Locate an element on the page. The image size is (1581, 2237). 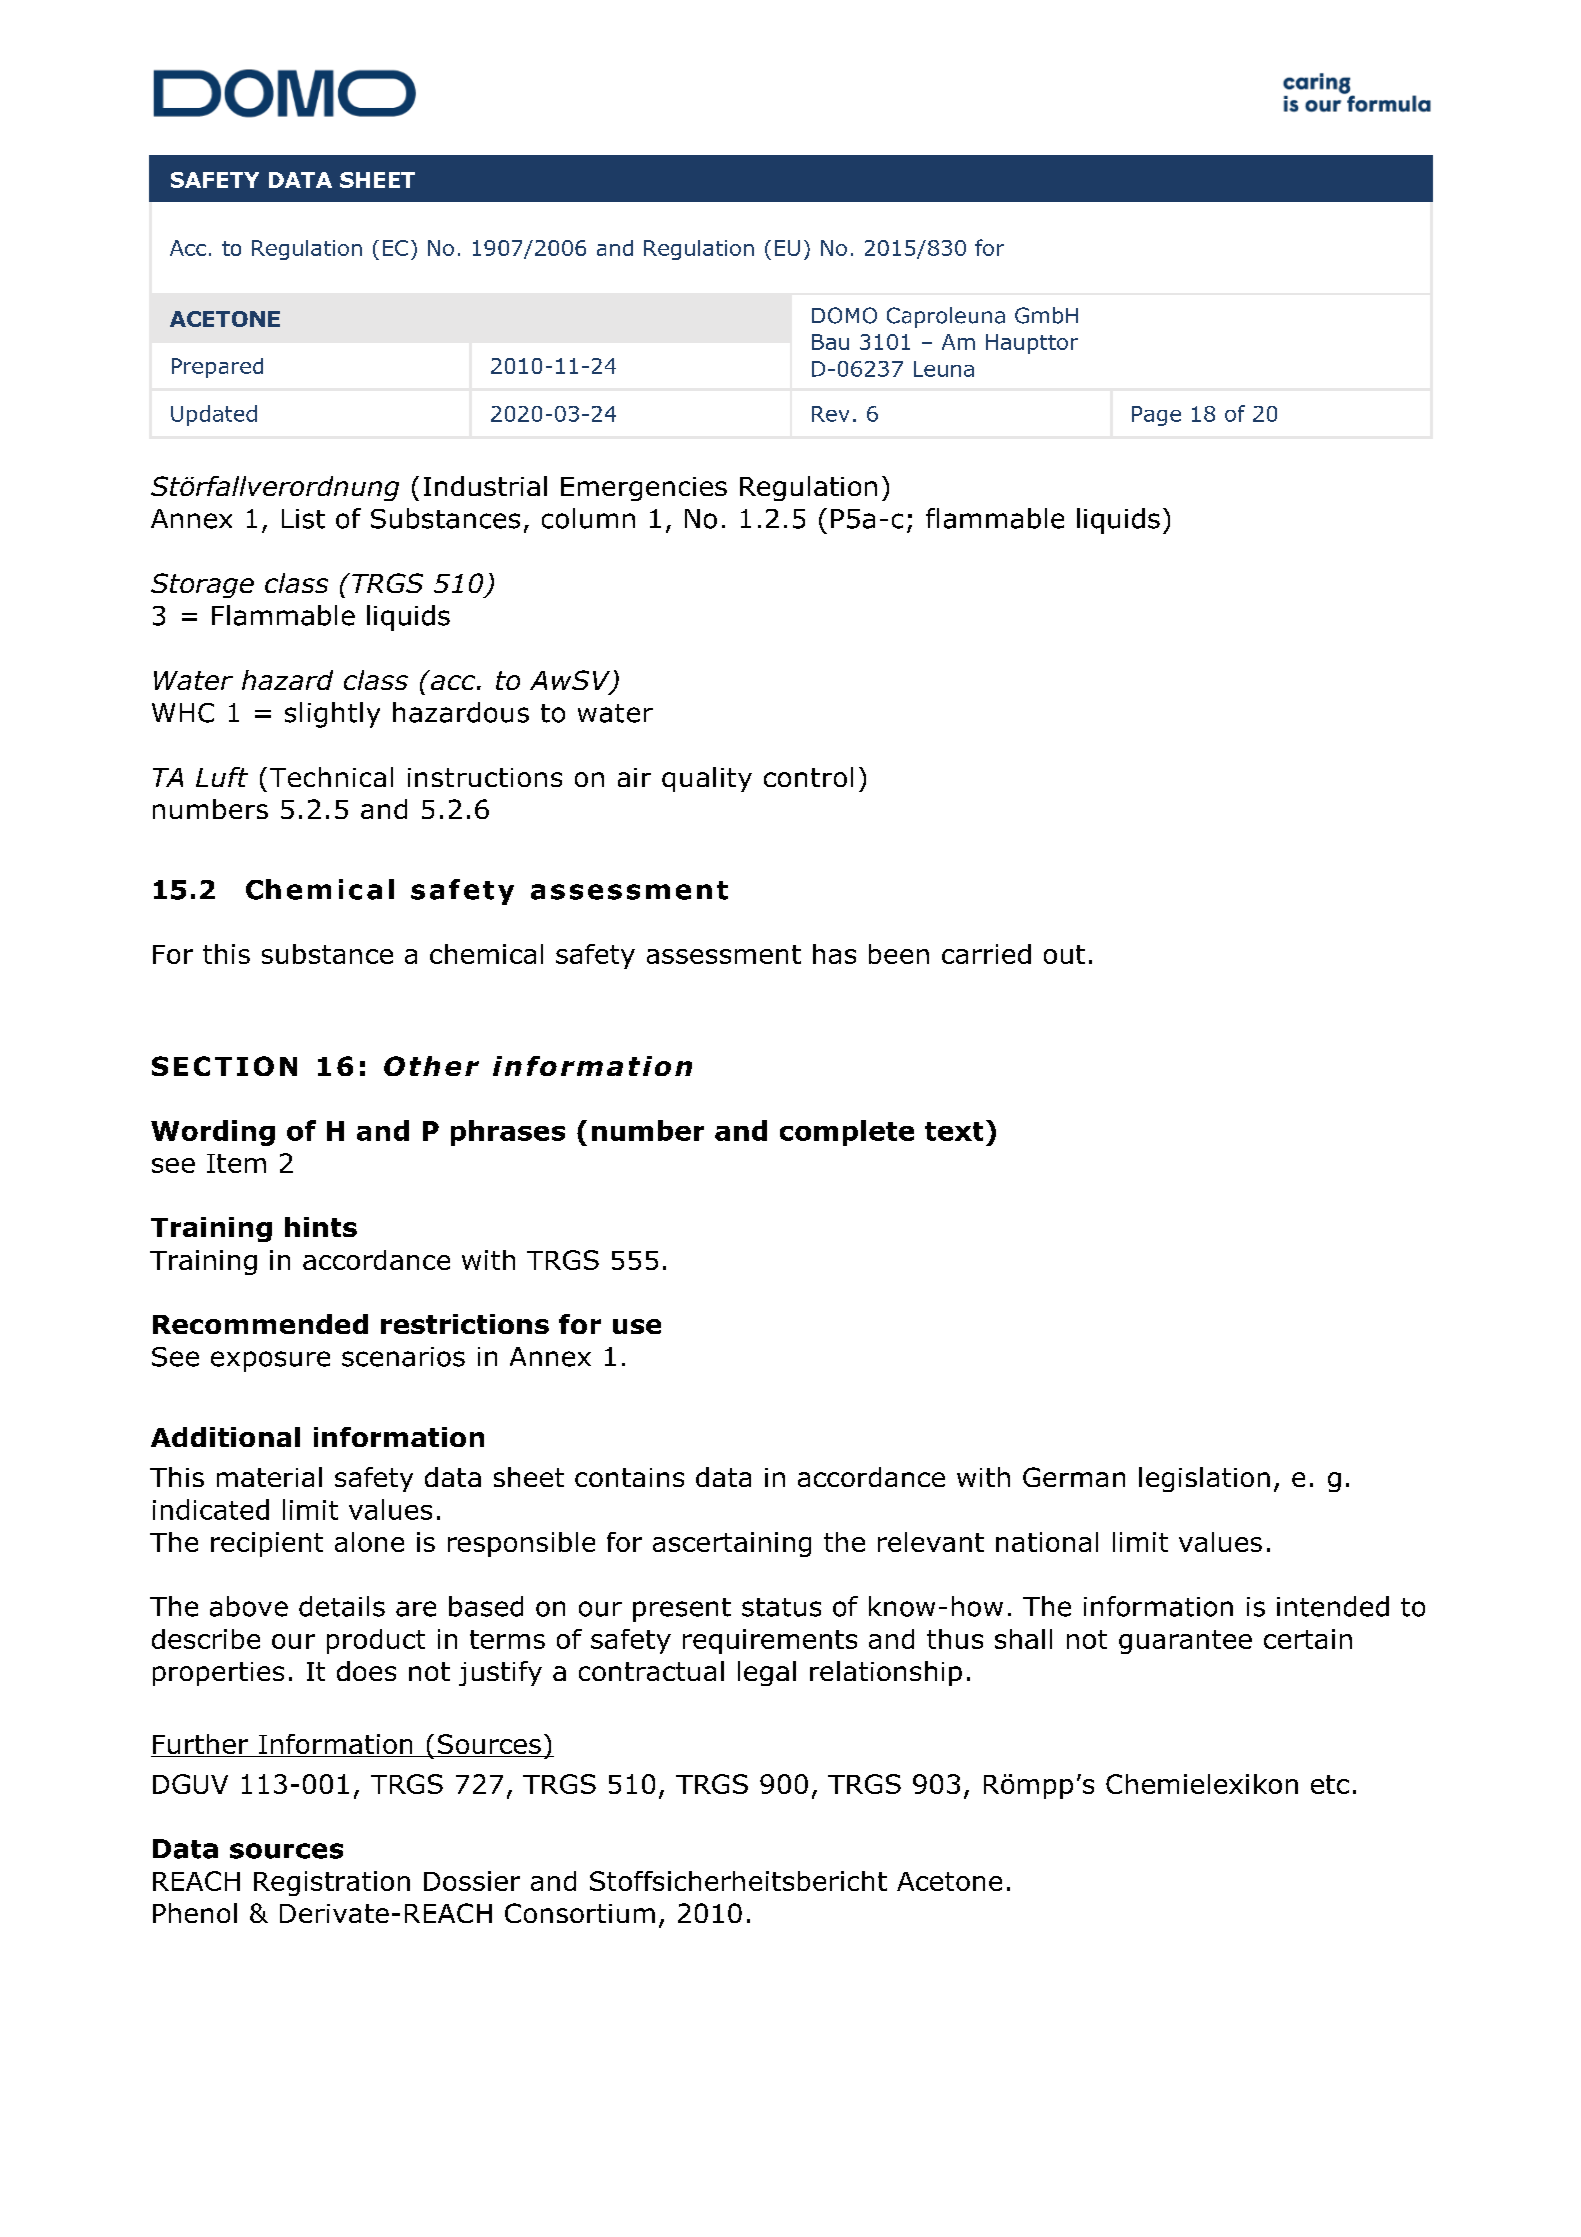
Page is located at coordinates (1156, 416).
